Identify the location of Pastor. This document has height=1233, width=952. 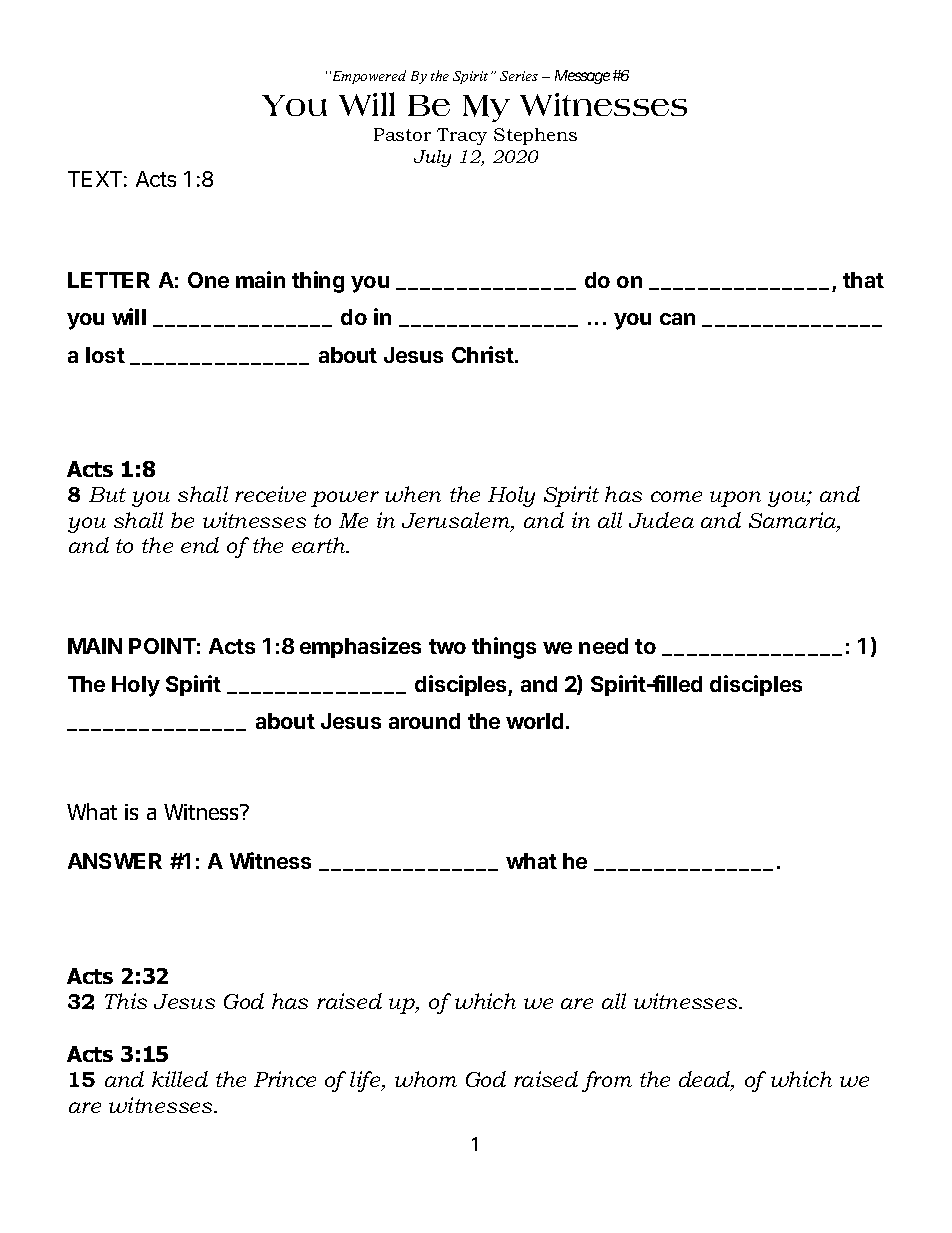
(402, 134).
